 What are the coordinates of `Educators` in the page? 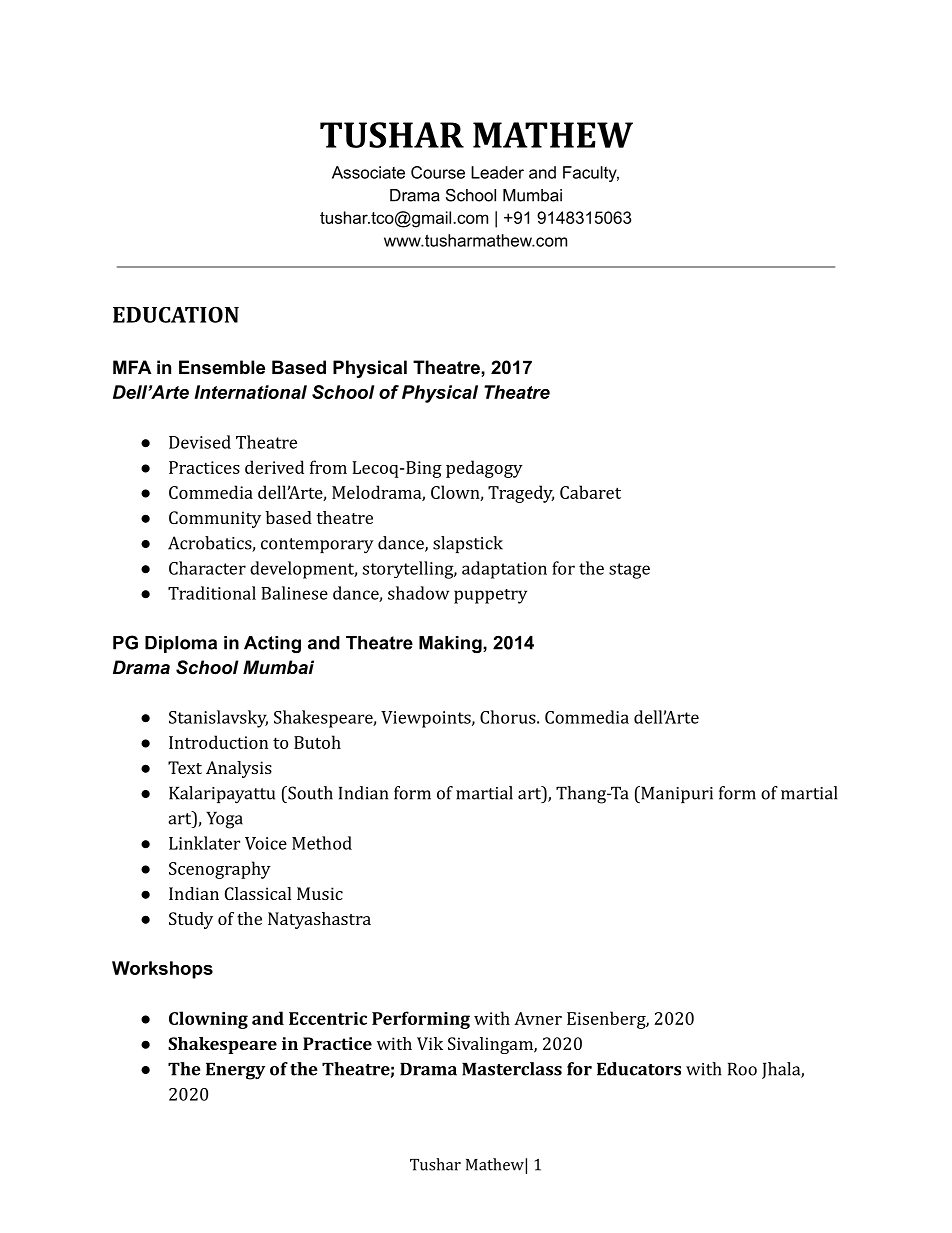 It's located at (639, 1069).
